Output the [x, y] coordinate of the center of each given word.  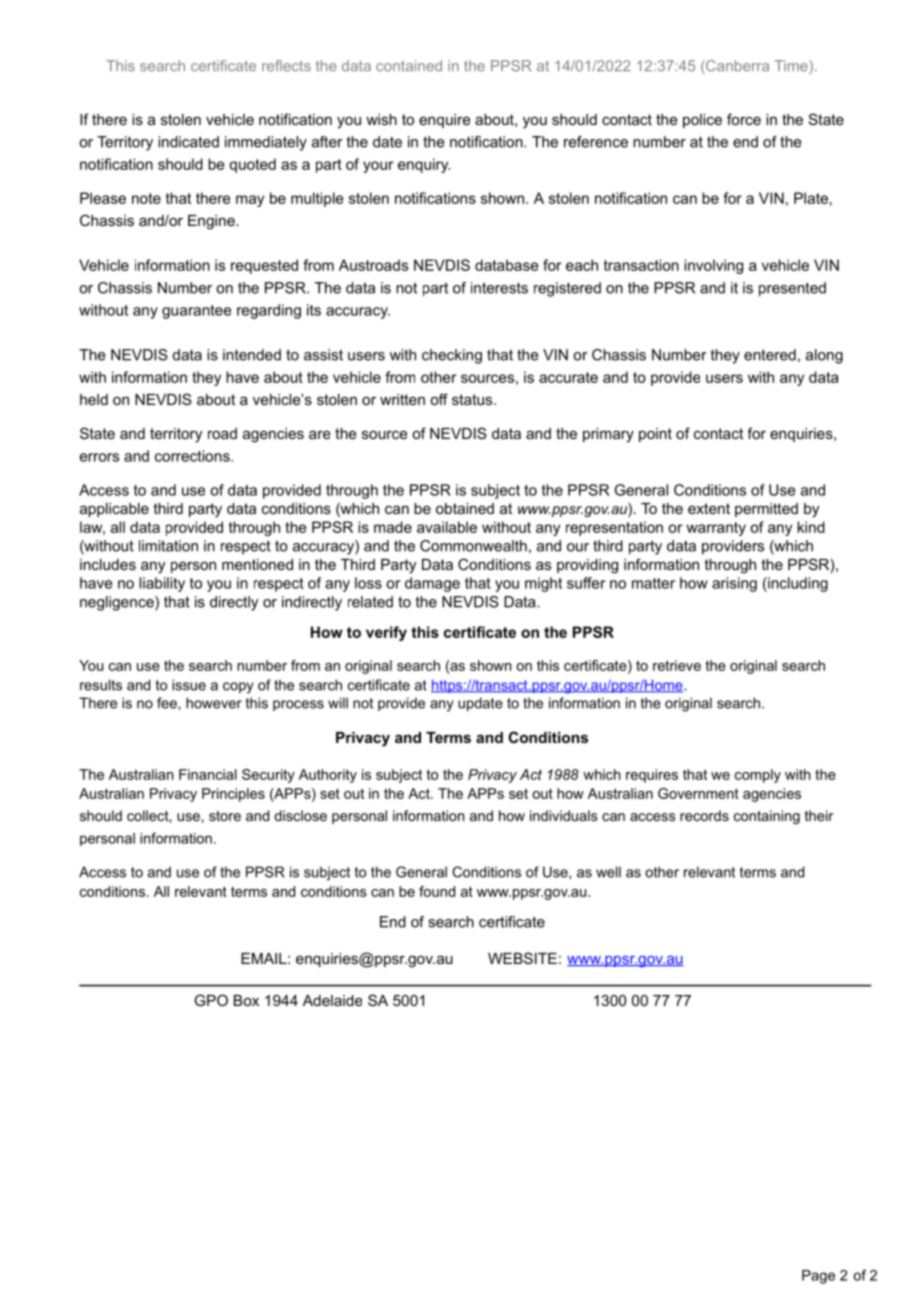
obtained [465, 508]
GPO [211, 1000]
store [225, 816]
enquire [444, 121]
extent [709, 508]
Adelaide [332, 1000]
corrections [193, 456]
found [437, 891]
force [744, 119]
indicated [188, 142]
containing [767, 817]
